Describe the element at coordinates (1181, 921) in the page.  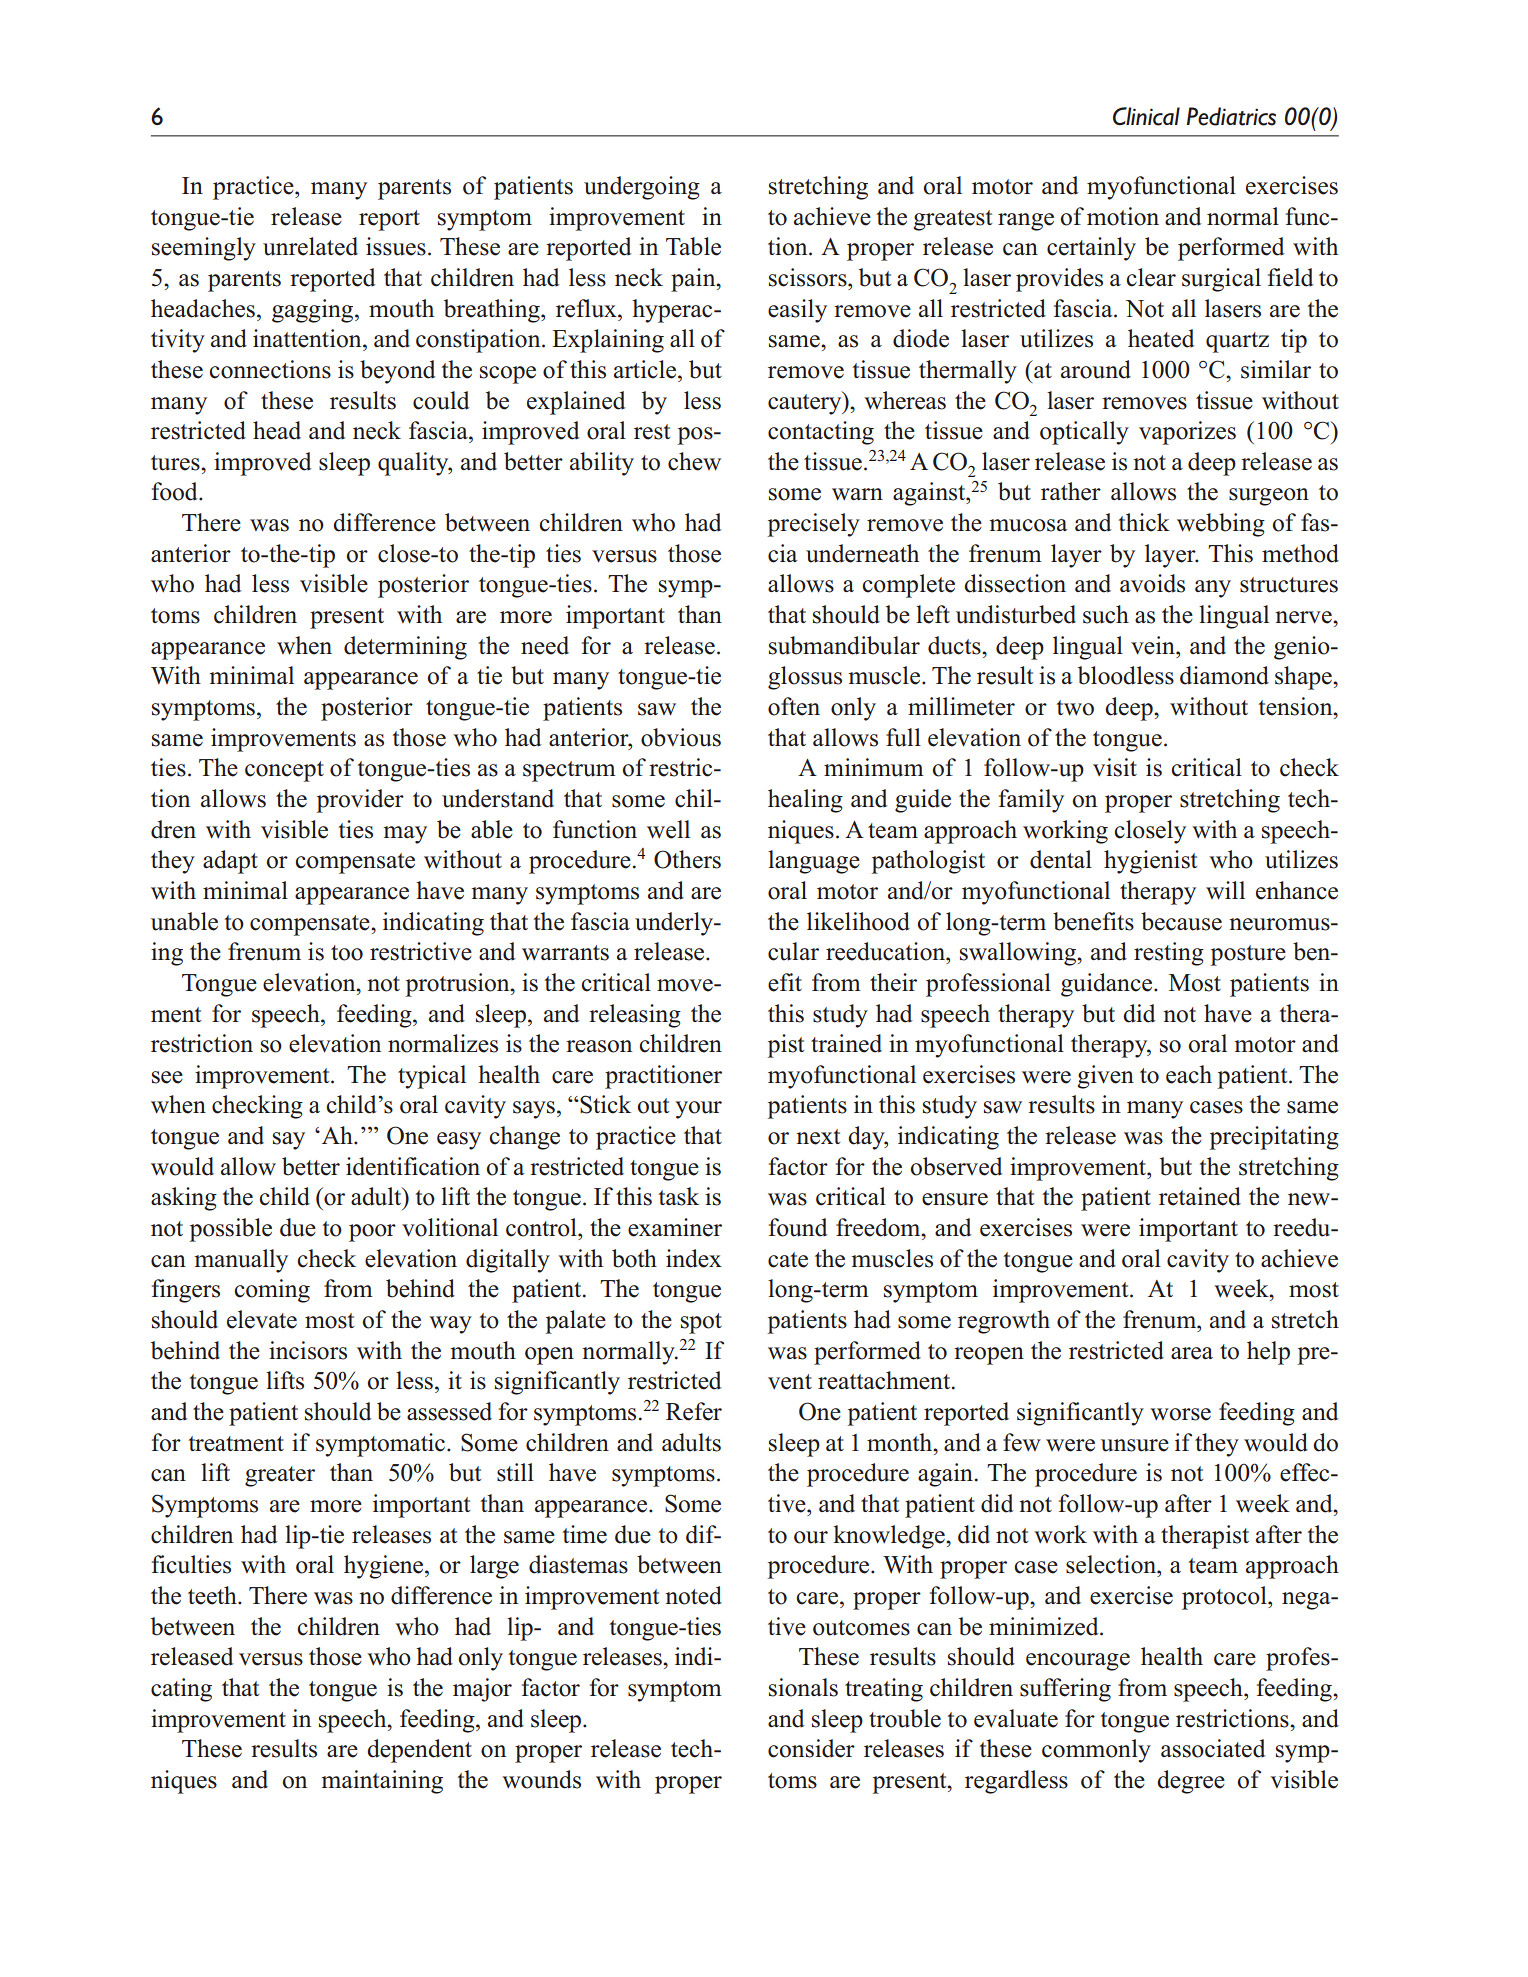
I see `because` at that location.
